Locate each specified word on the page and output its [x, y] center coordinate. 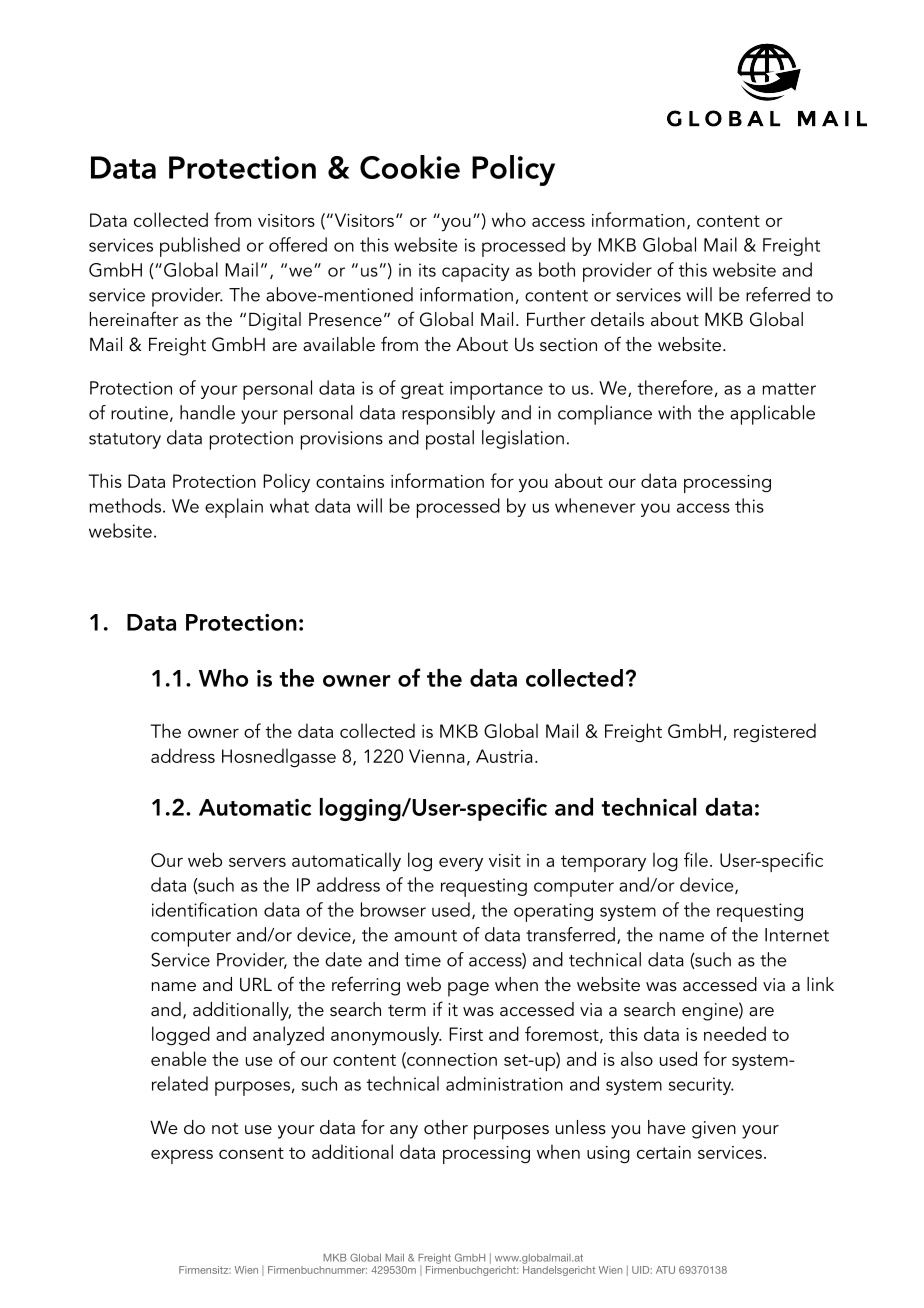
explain [234, 508]
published [200, 247]
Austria [504, 756]
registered [775, 733]
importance [496, 390]
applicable [772, 415]
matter [789, 389]
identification [204, 909]
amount [425, 936]
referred [778, 294]
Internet [797, 935]
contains [350, 481]
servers [257, 862]
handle [207, 412]
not [225, 1129]
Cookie [410, 167]
